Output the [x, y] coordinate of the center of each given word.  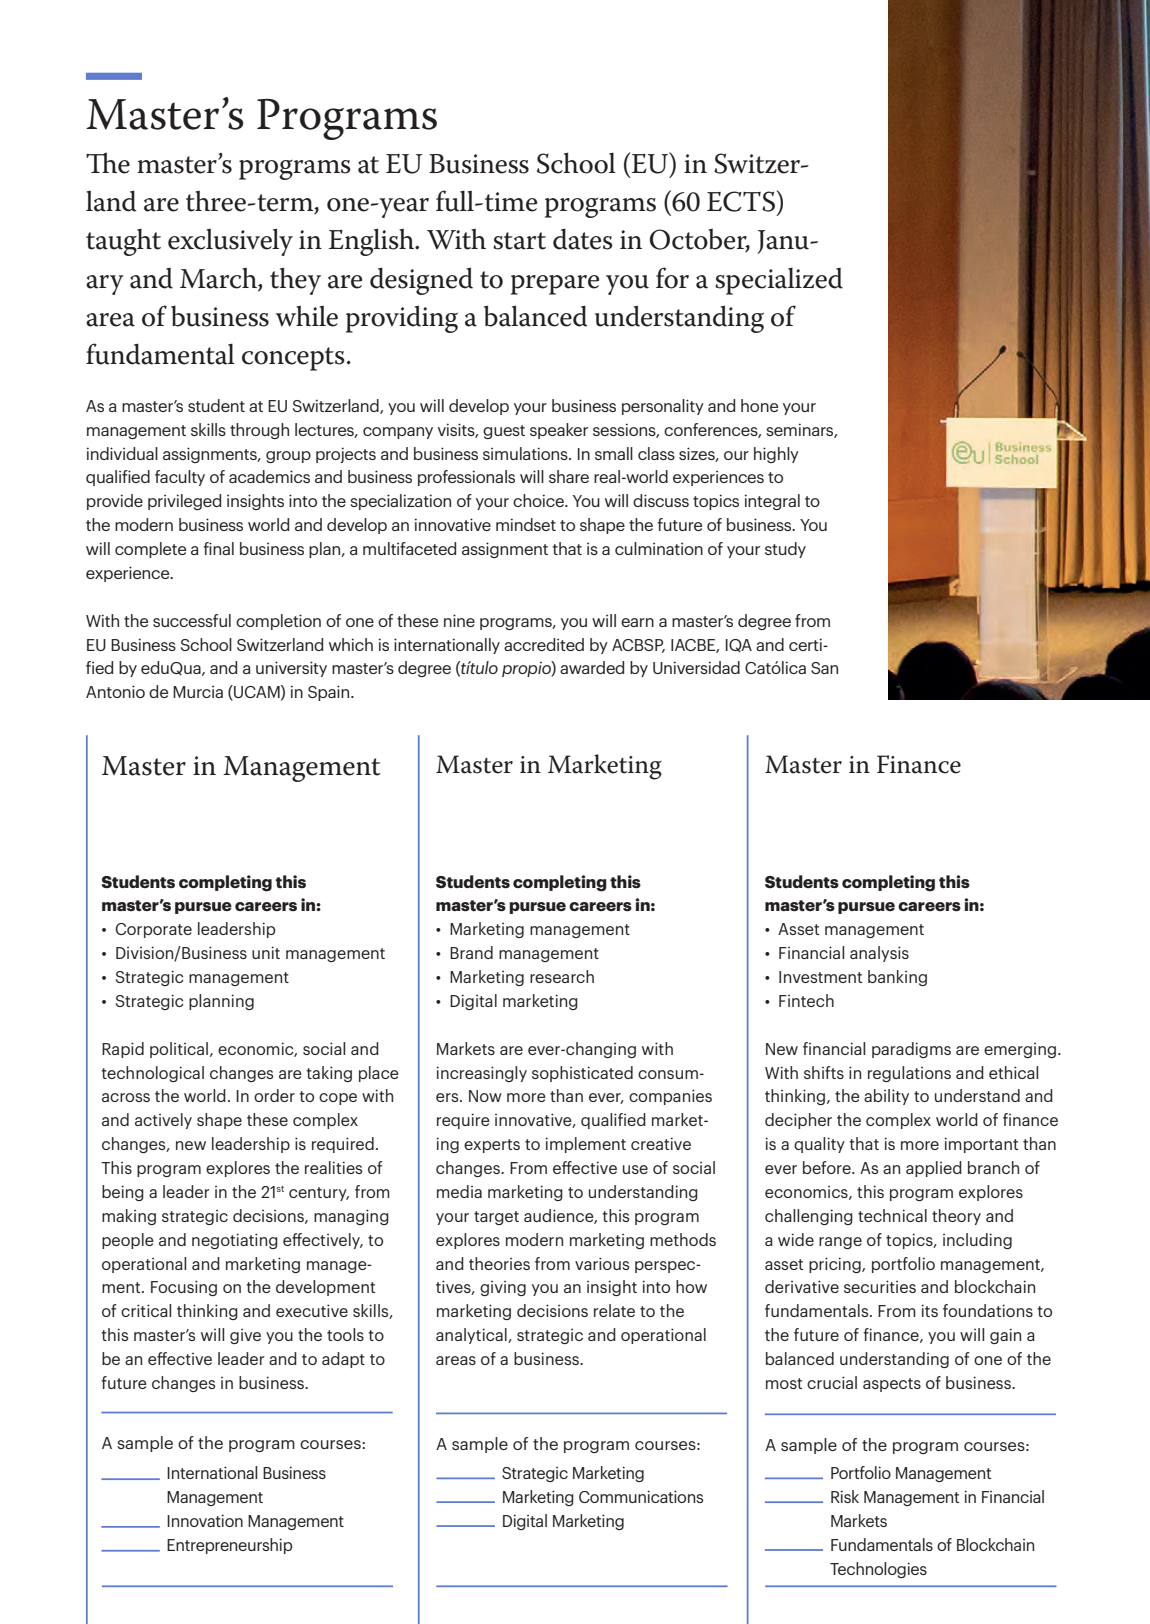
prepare [555, 285]
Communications [641, 1496]
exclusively [230, 242]
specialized [779, 281]
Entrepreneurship [229, 1546]
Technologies [878, 1570]
